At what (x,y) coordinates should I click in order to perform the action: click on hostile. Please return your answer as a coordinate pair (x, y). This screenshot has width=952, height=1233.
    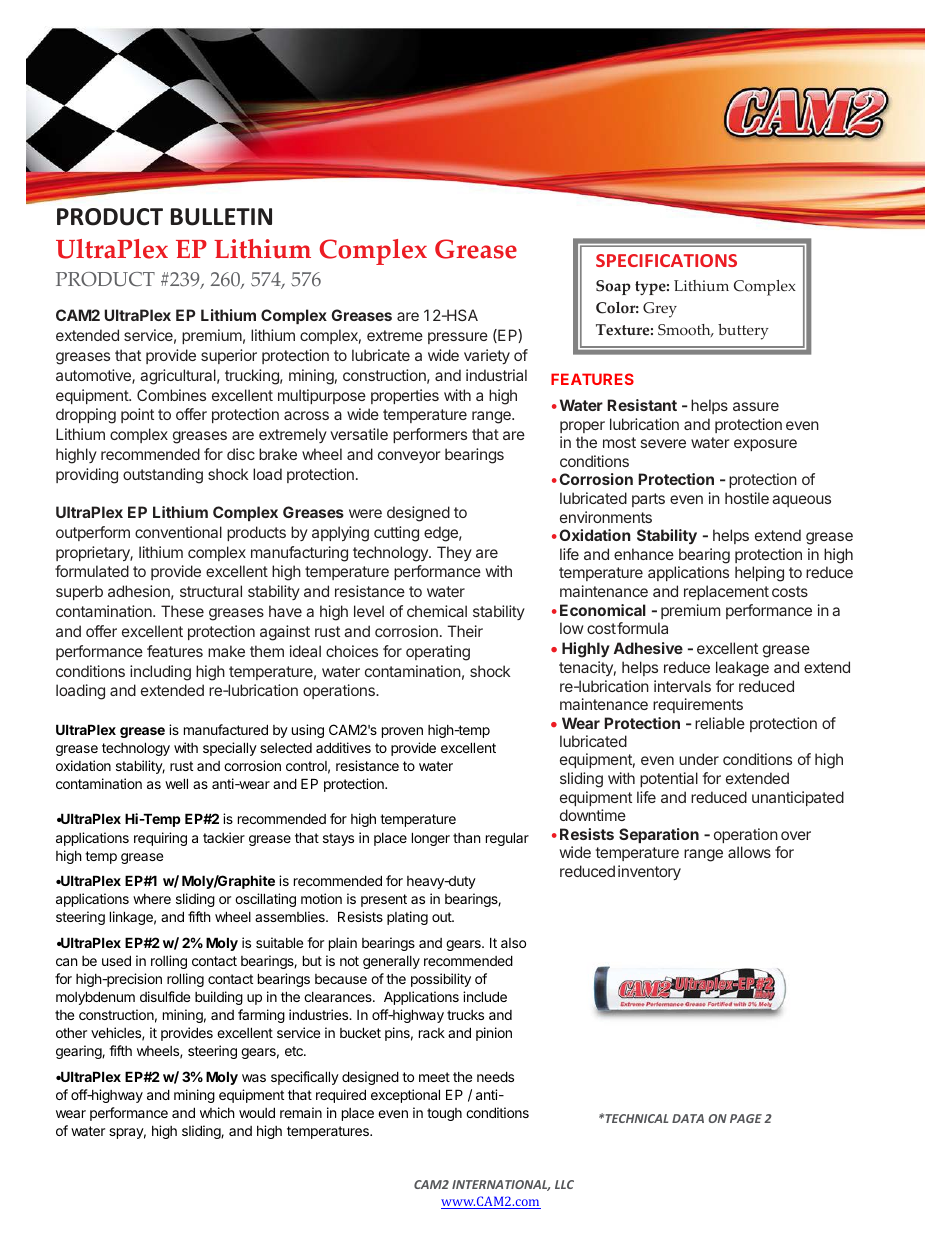
    Looking at the image, I should click on (747, 498).
